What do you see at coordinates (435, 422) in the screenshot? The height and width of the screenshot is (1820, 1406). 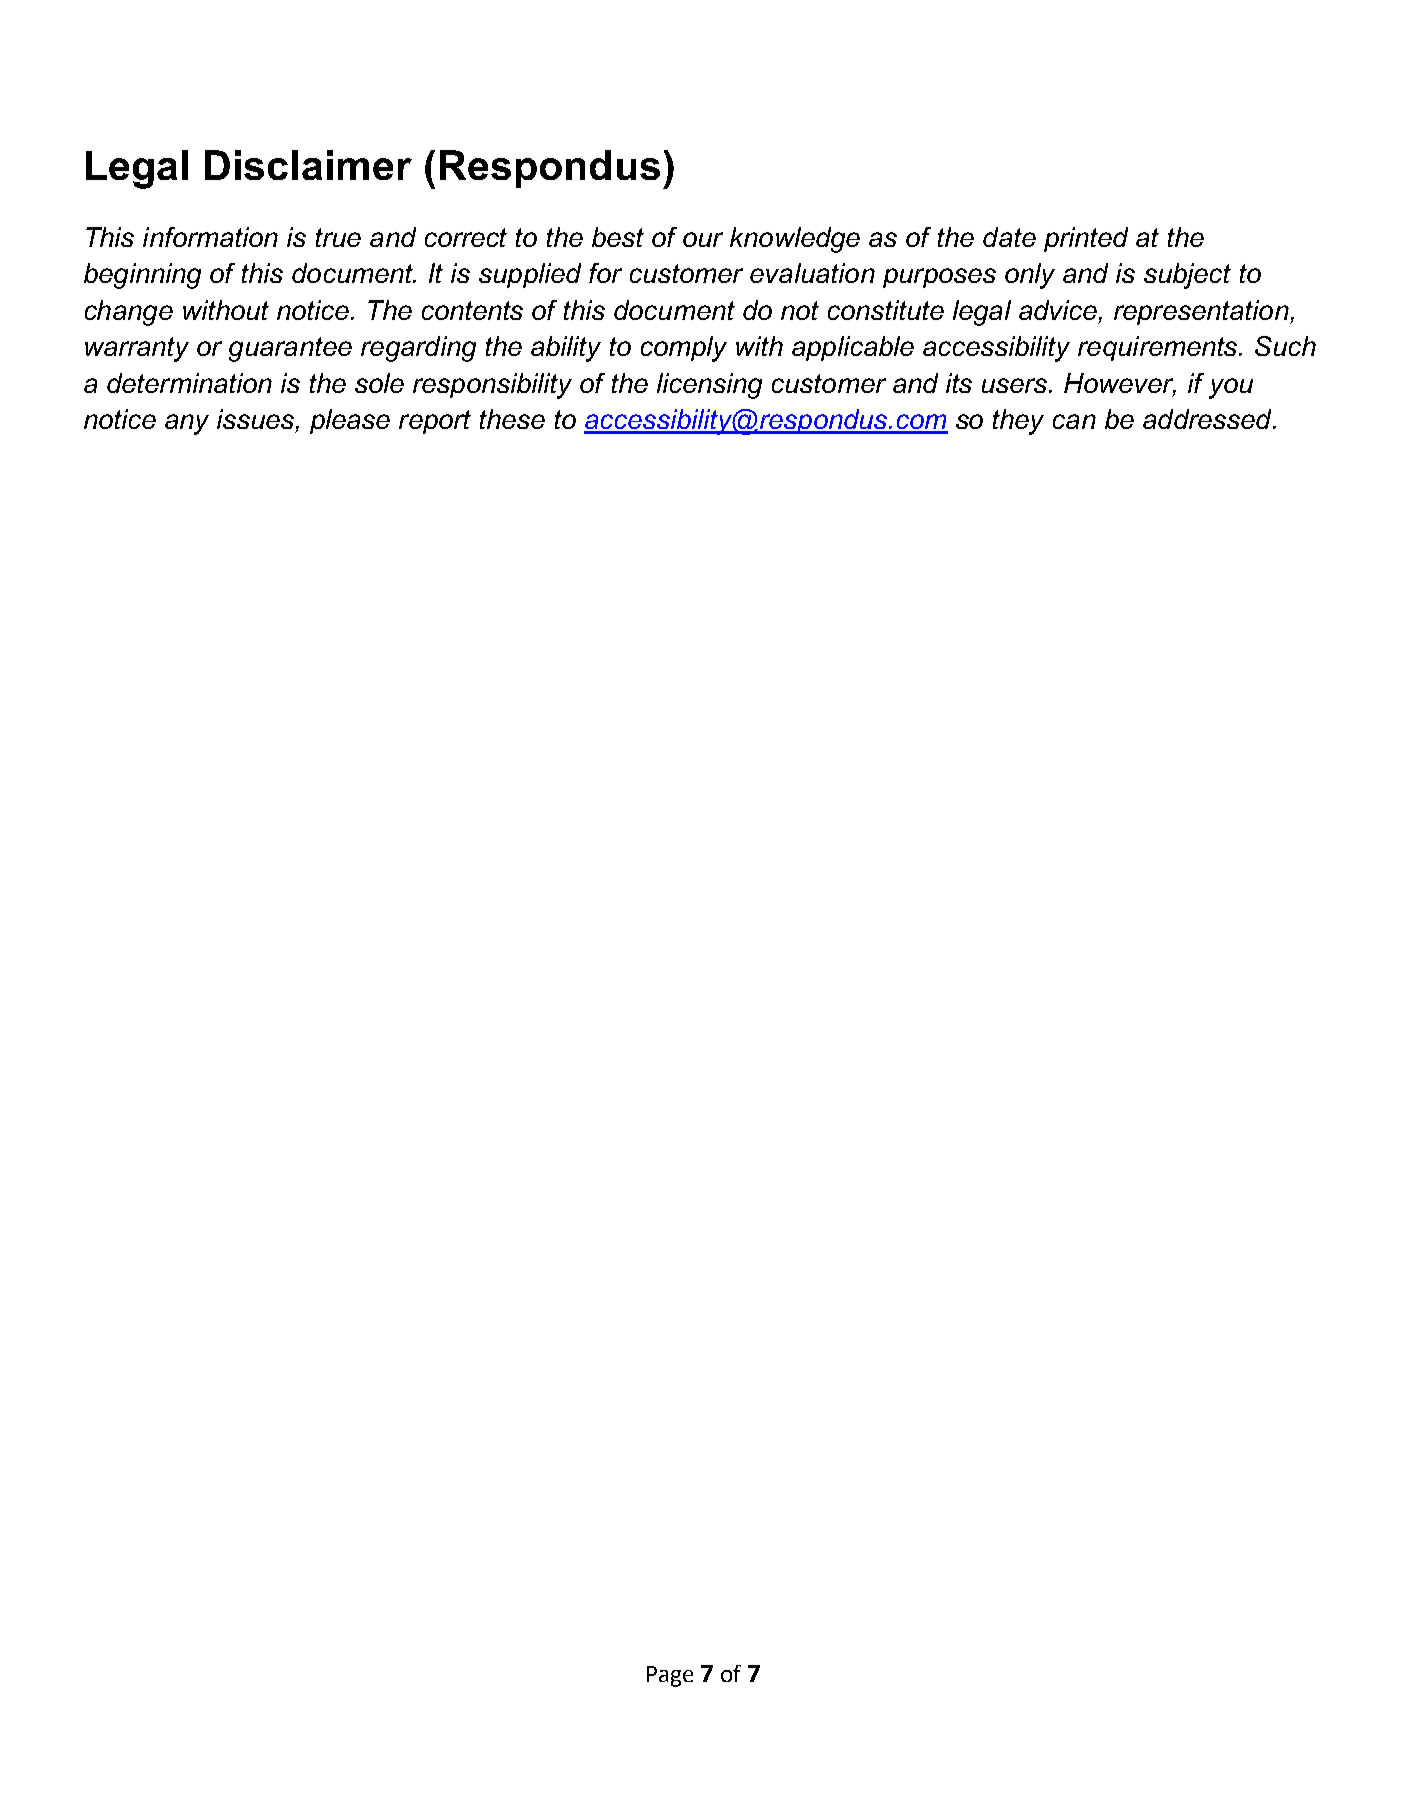 I see `report` at bounding box center [435, 422].
